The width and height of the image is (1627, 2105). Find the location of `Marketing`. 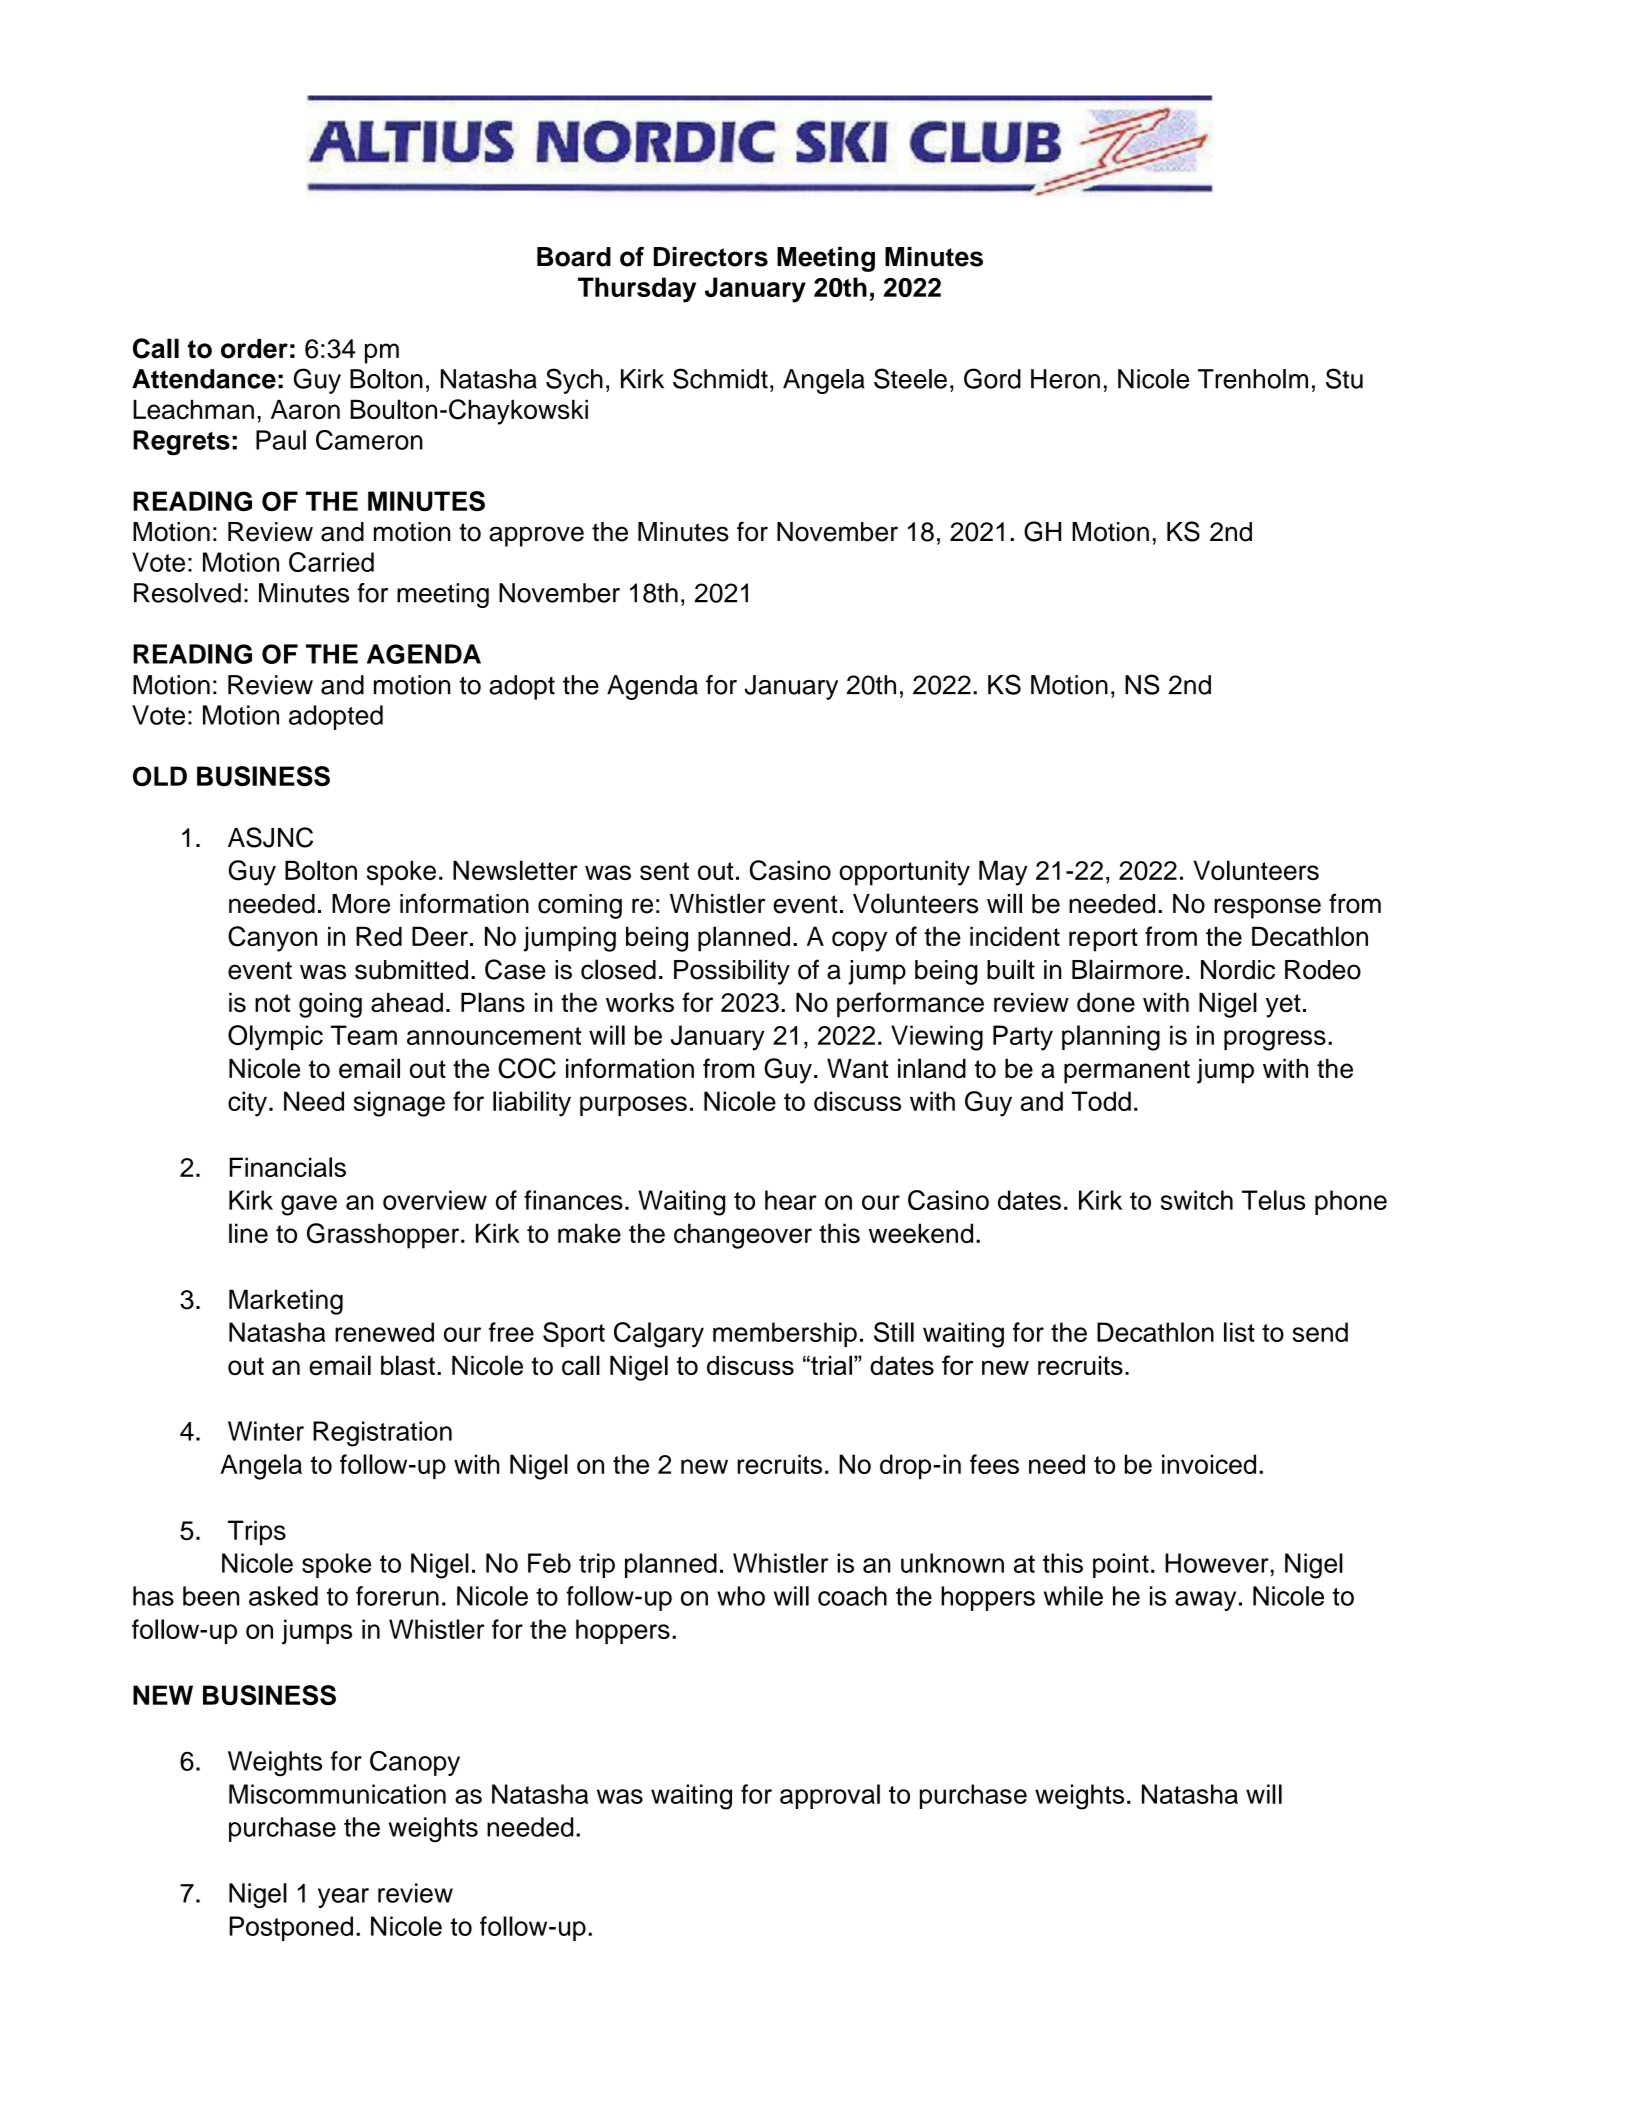

Marketing is located at coordinates (286, 1302).
